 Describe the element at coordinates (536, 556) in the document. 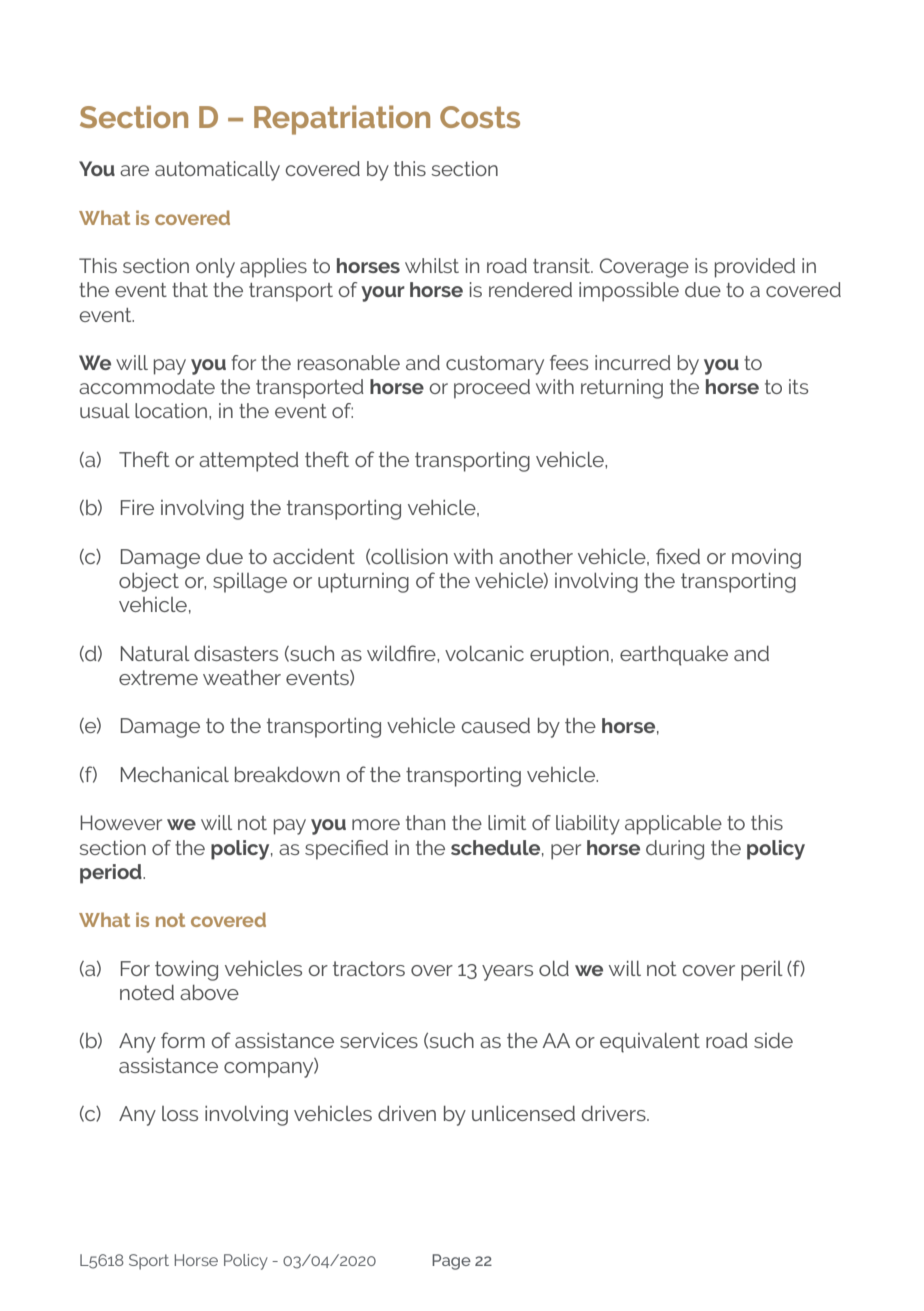

I see `another` at that location.
